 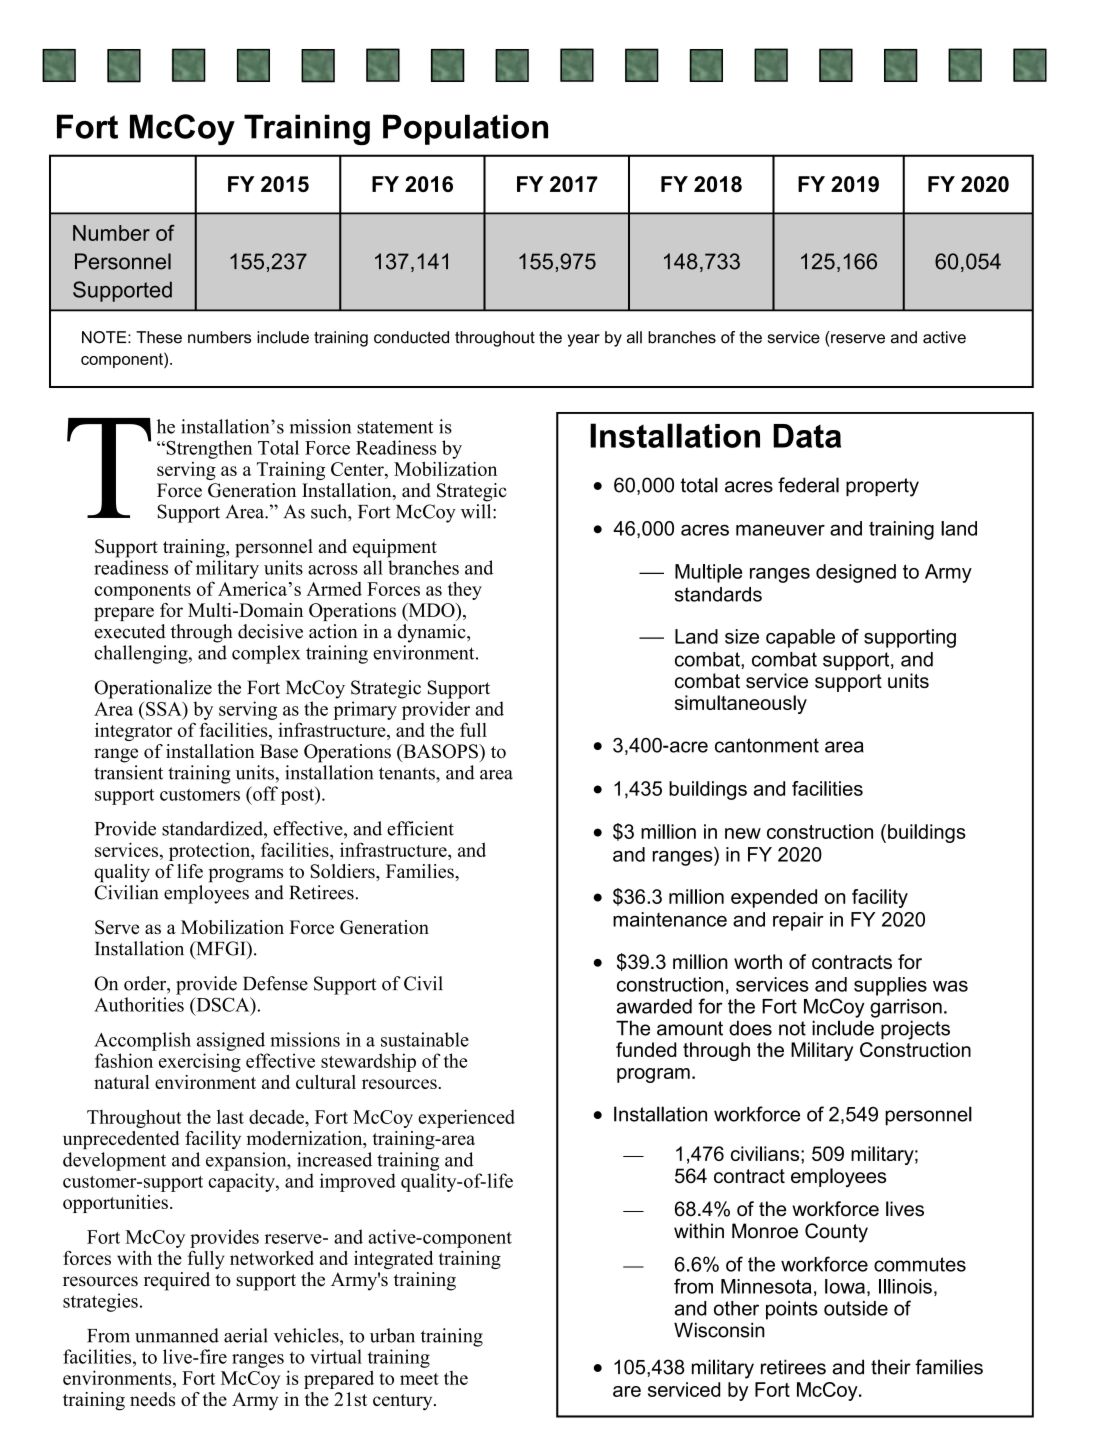 What do you see at coordinates (270, 631) in the screenshot?
I see `decisive` at bounding box center [270, 631].
